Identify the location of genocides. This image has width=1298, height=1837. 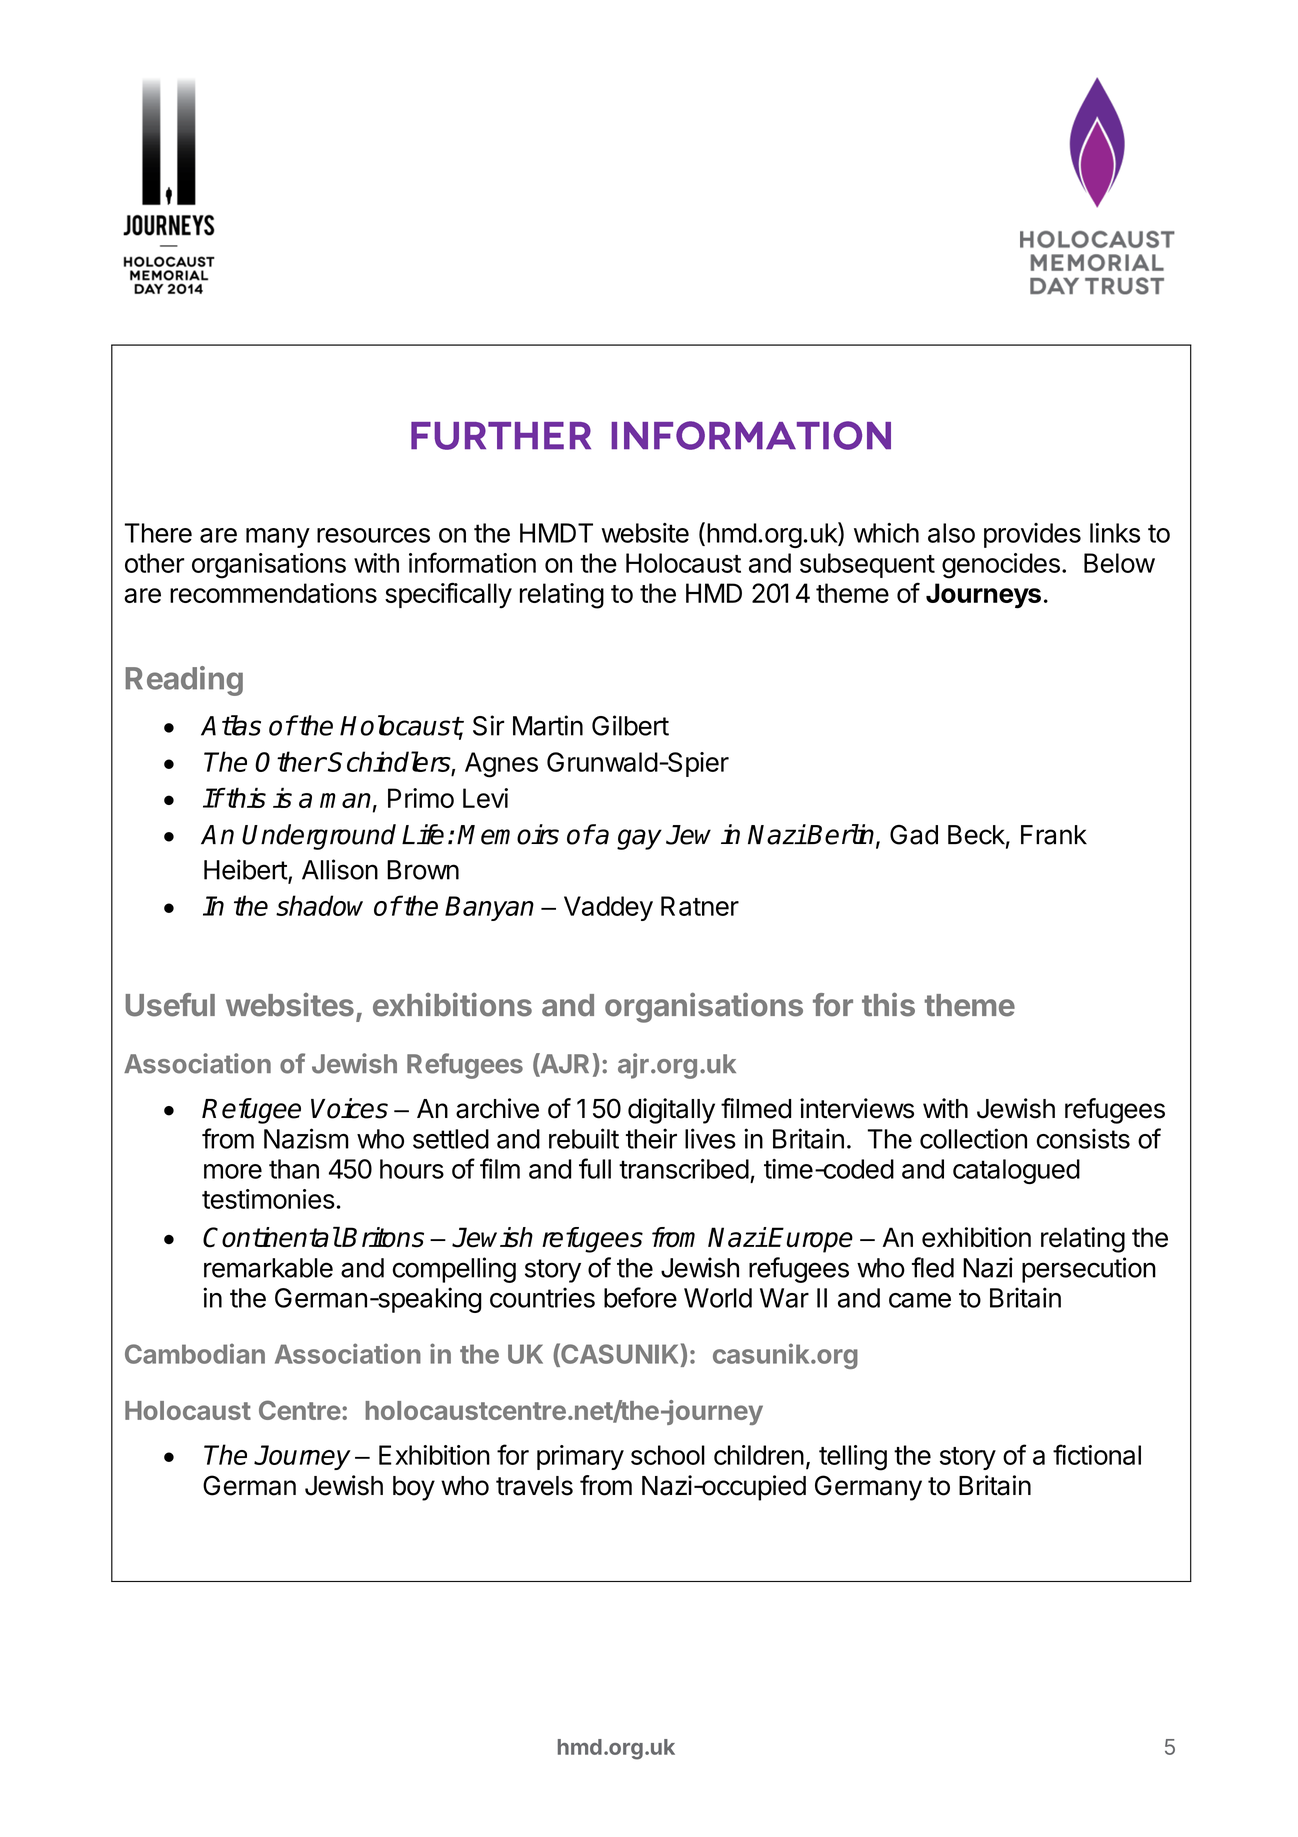
(1001, 566).
